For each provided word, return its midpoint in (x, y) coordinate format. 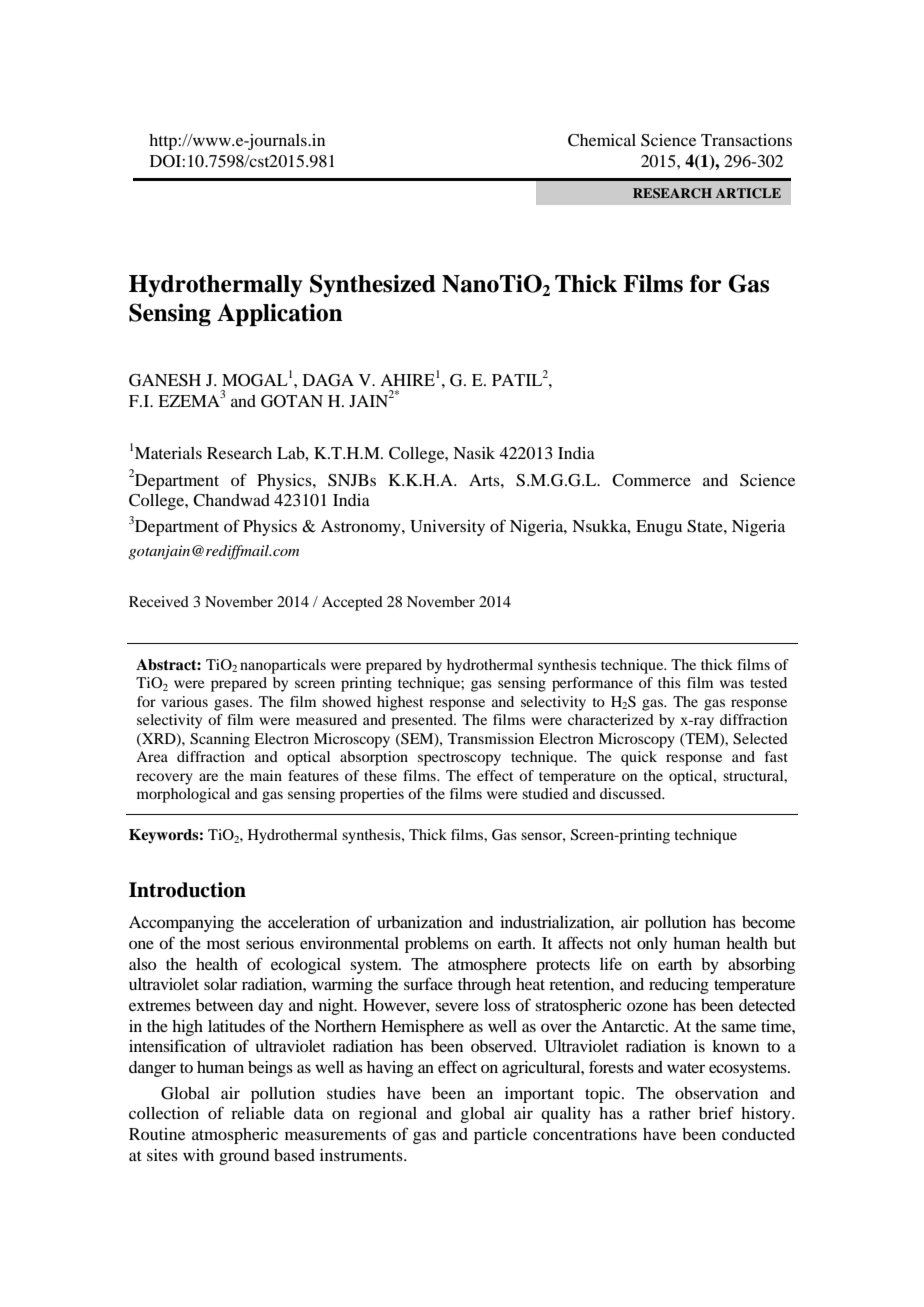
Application (280, 314)
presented (423, 721)
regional (388, 1115)
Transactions (746, 140)
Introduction (187, 890)
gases (232, 705)
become (768, 922)
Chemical (602, 140)
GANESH (165, 380)
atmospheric (235, 1136)
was (732, 684)
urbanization (419, 922)
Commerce (651, 480)
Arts (485, 480)
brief (716, 1112)
